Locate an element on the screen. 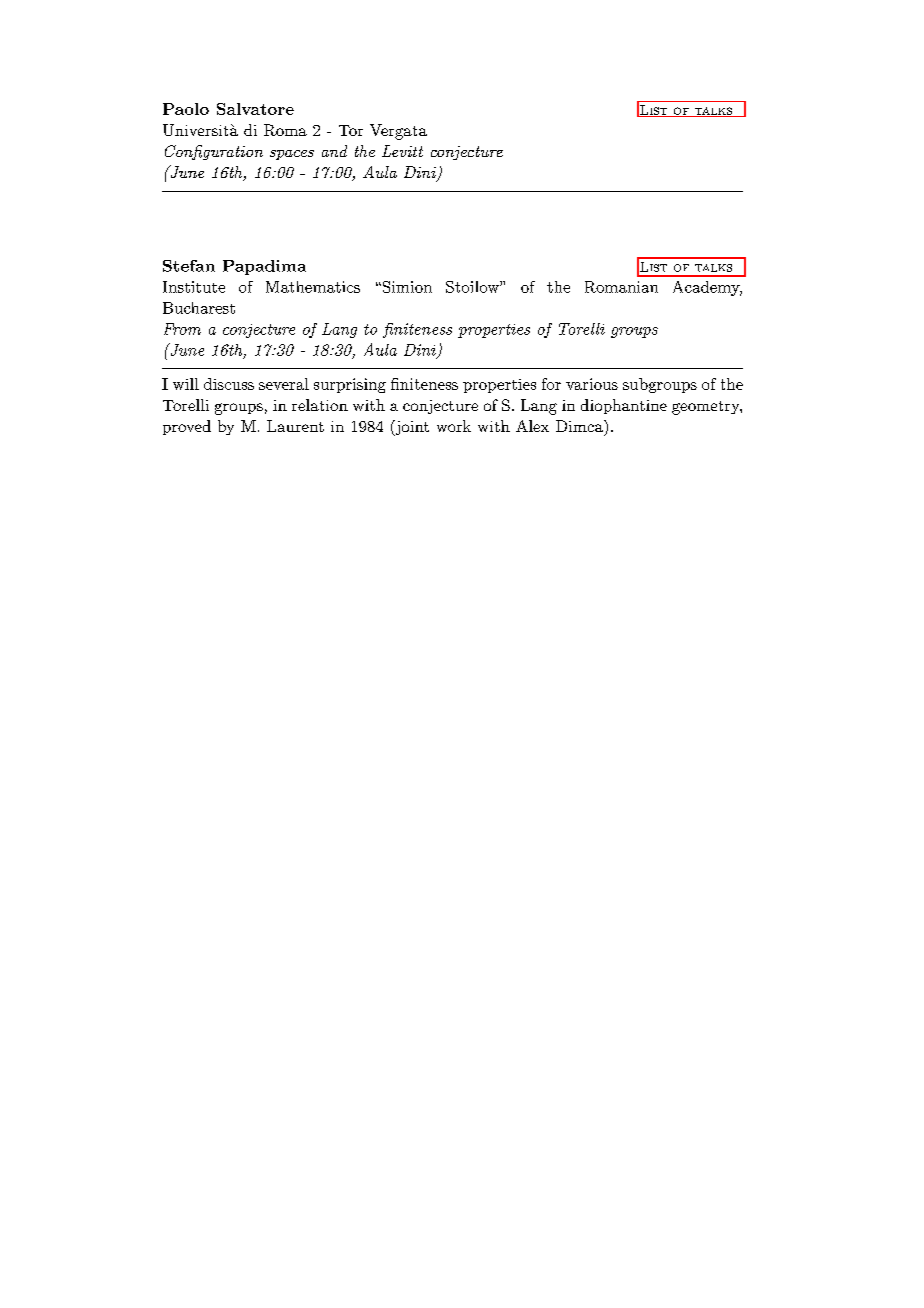  Salvatore is located at coordinates (255, 109).
